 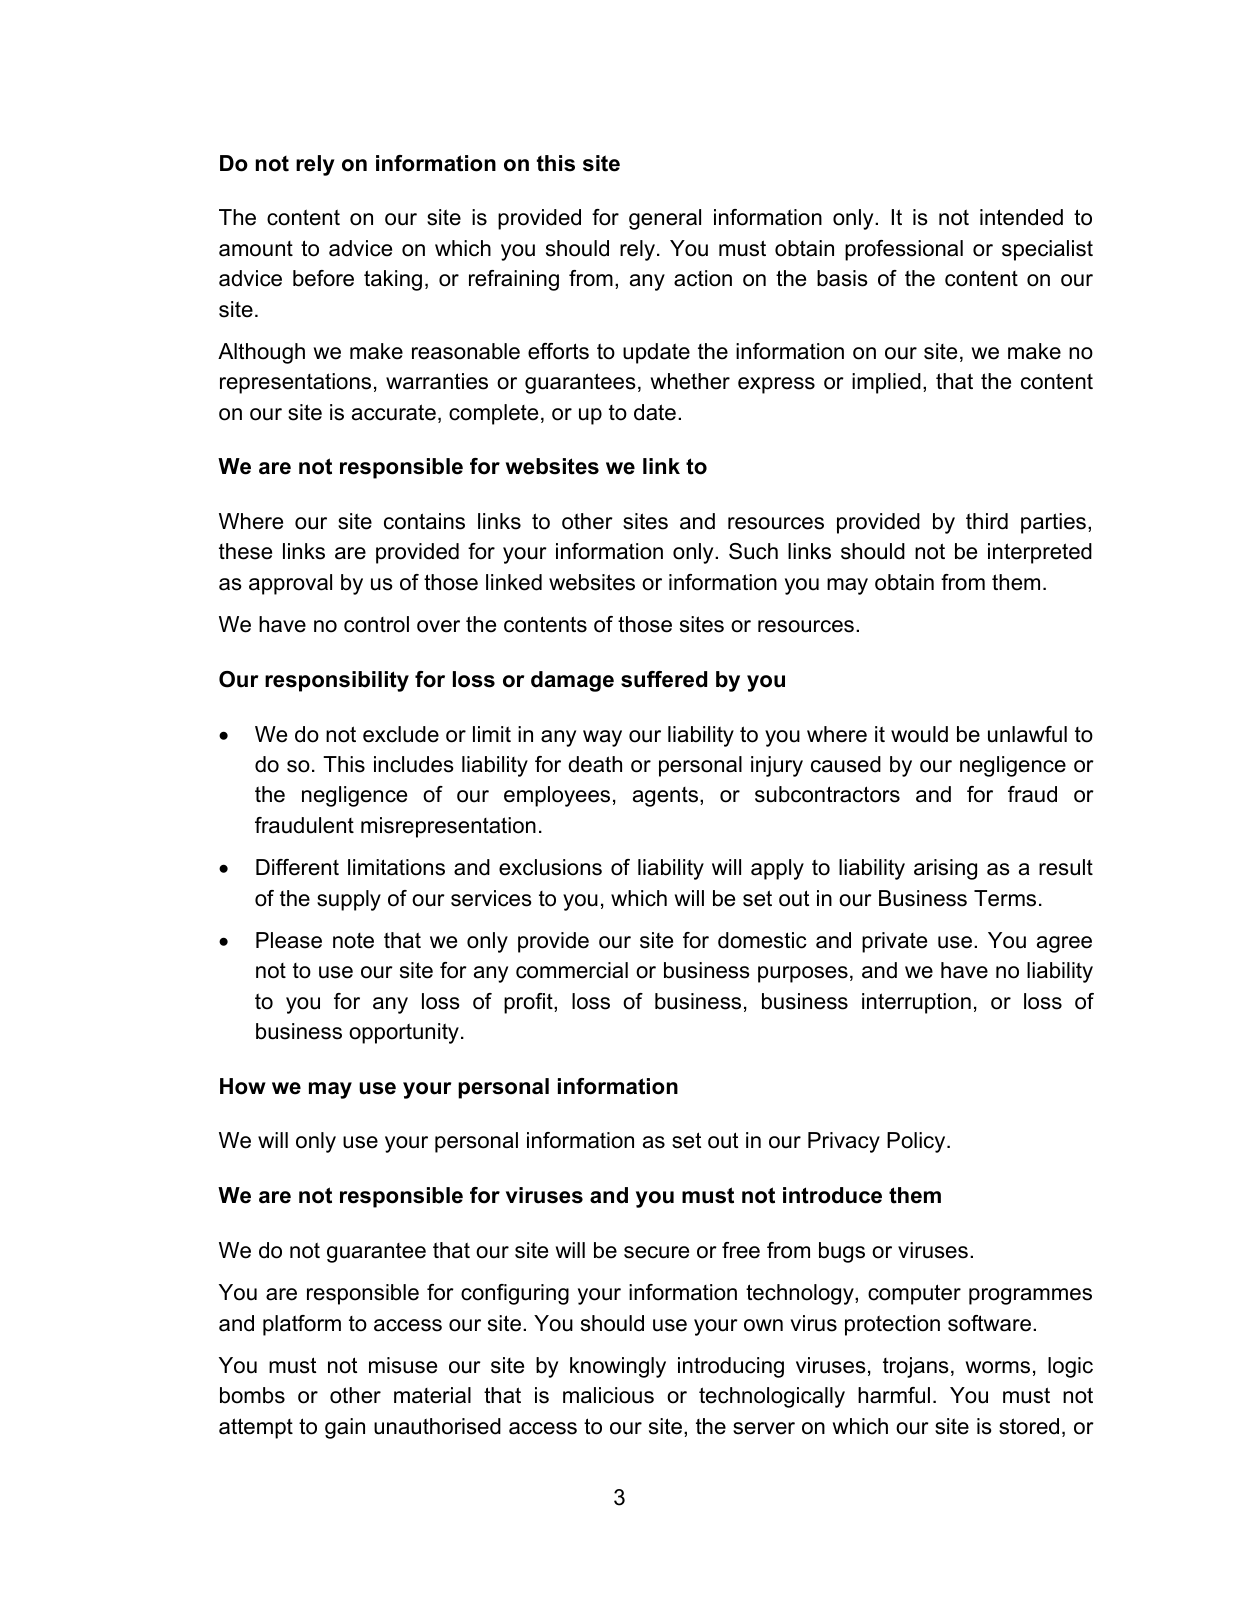 What do you see at coordinates (665, 219) in the page?
I see `general` at bounding box center [665, 219].
